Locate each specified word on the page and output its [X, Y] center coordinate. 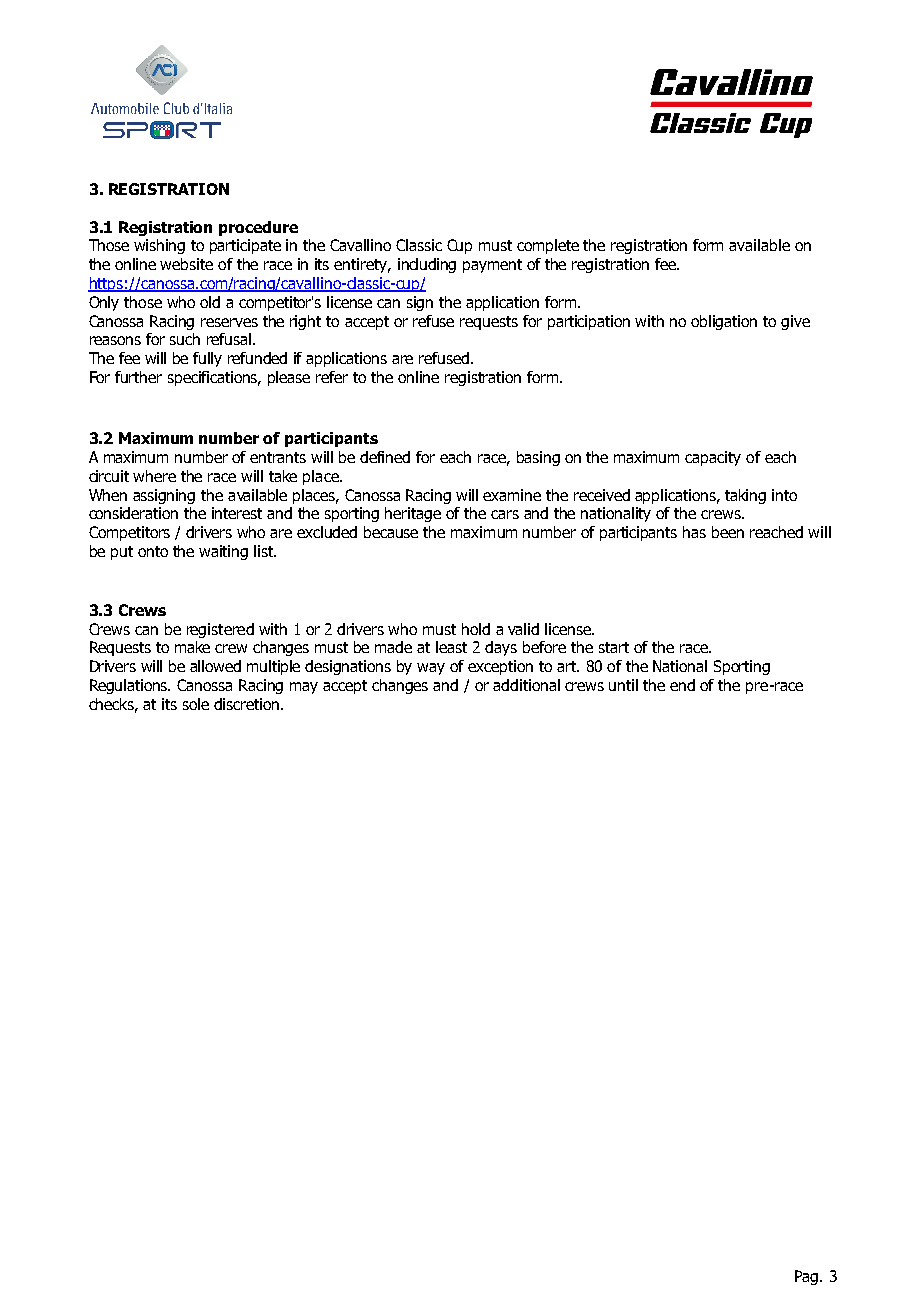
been [728, 532]
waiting [223, 552]
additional [526, 685]
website [186, 264]
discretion [248, 704]
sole [196, 704]
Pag [808, 1277]
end [682, 685]
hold [476, 629]
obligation [724, 322]
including [427, 265]
